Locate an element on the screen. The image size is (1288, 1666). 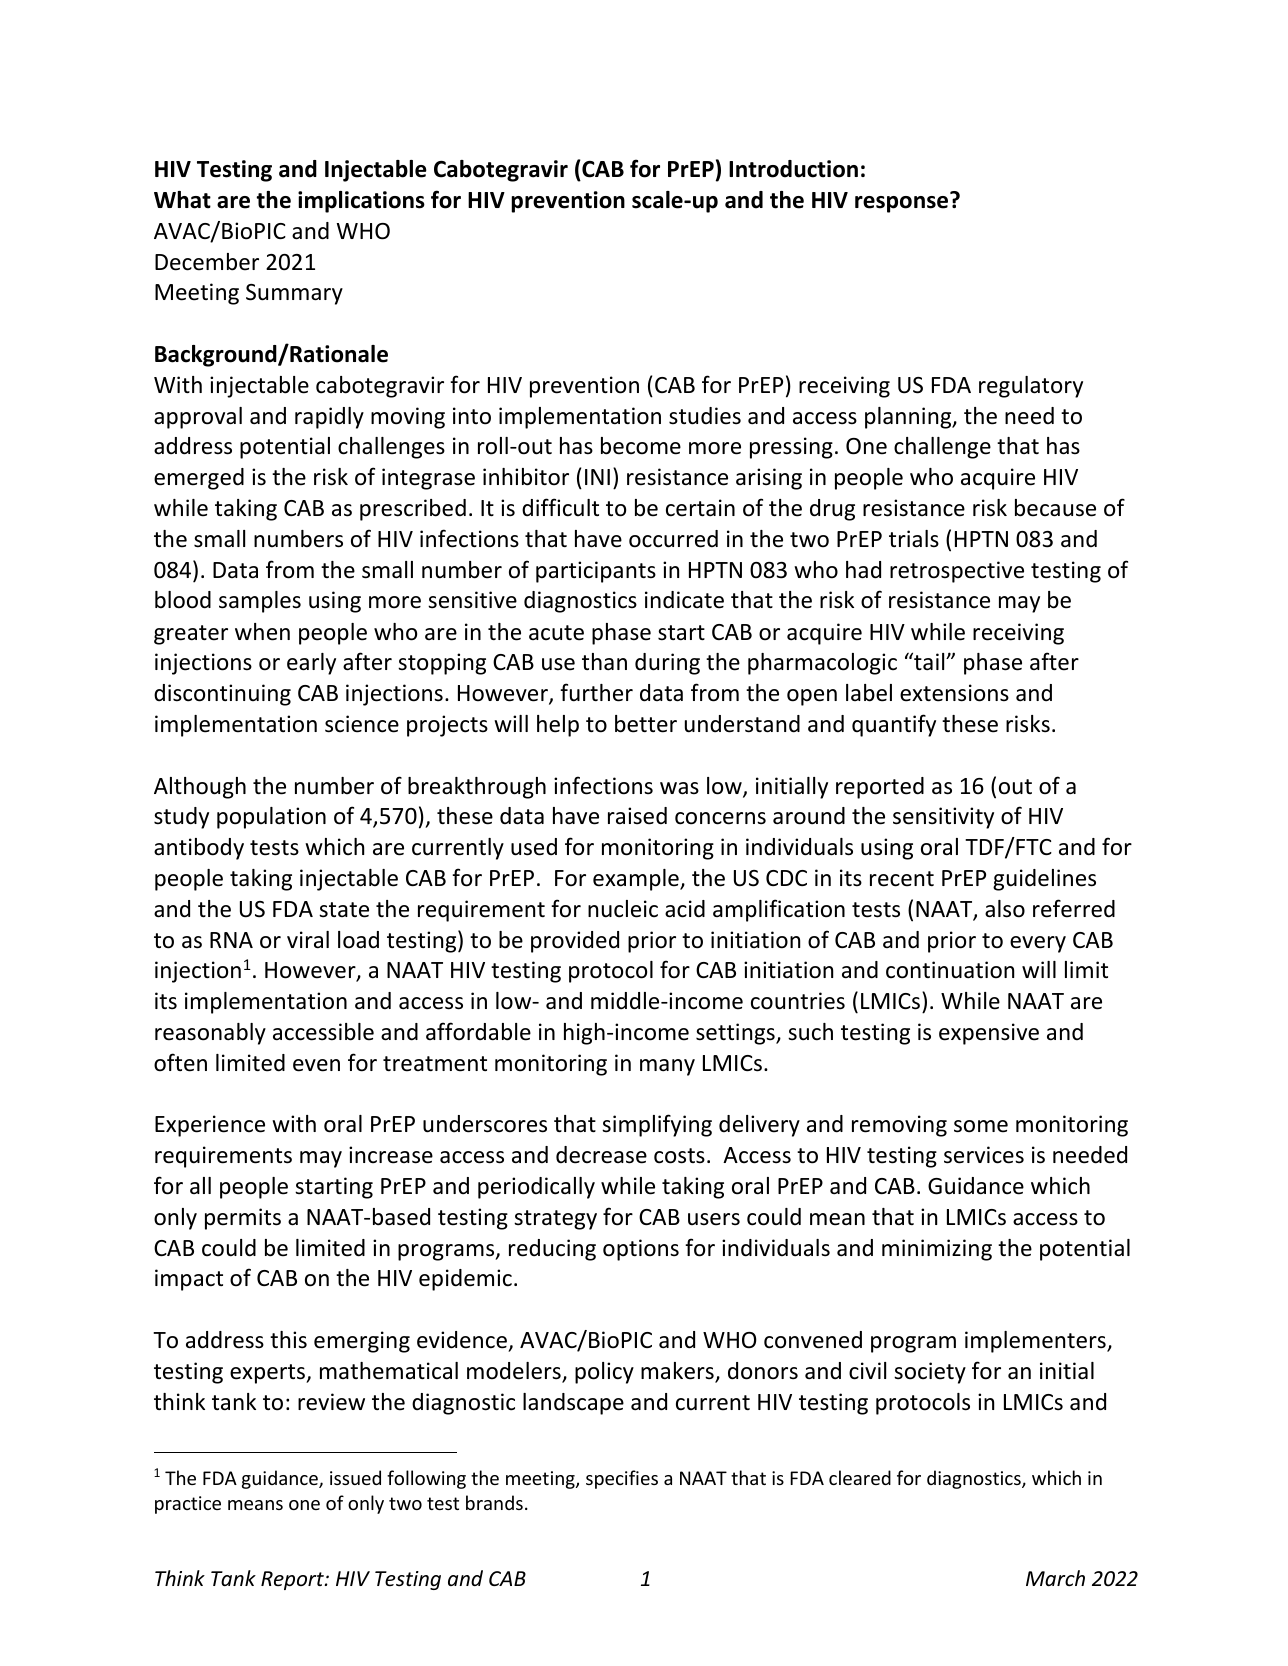
issued is located at coordinates (355, 1477).
